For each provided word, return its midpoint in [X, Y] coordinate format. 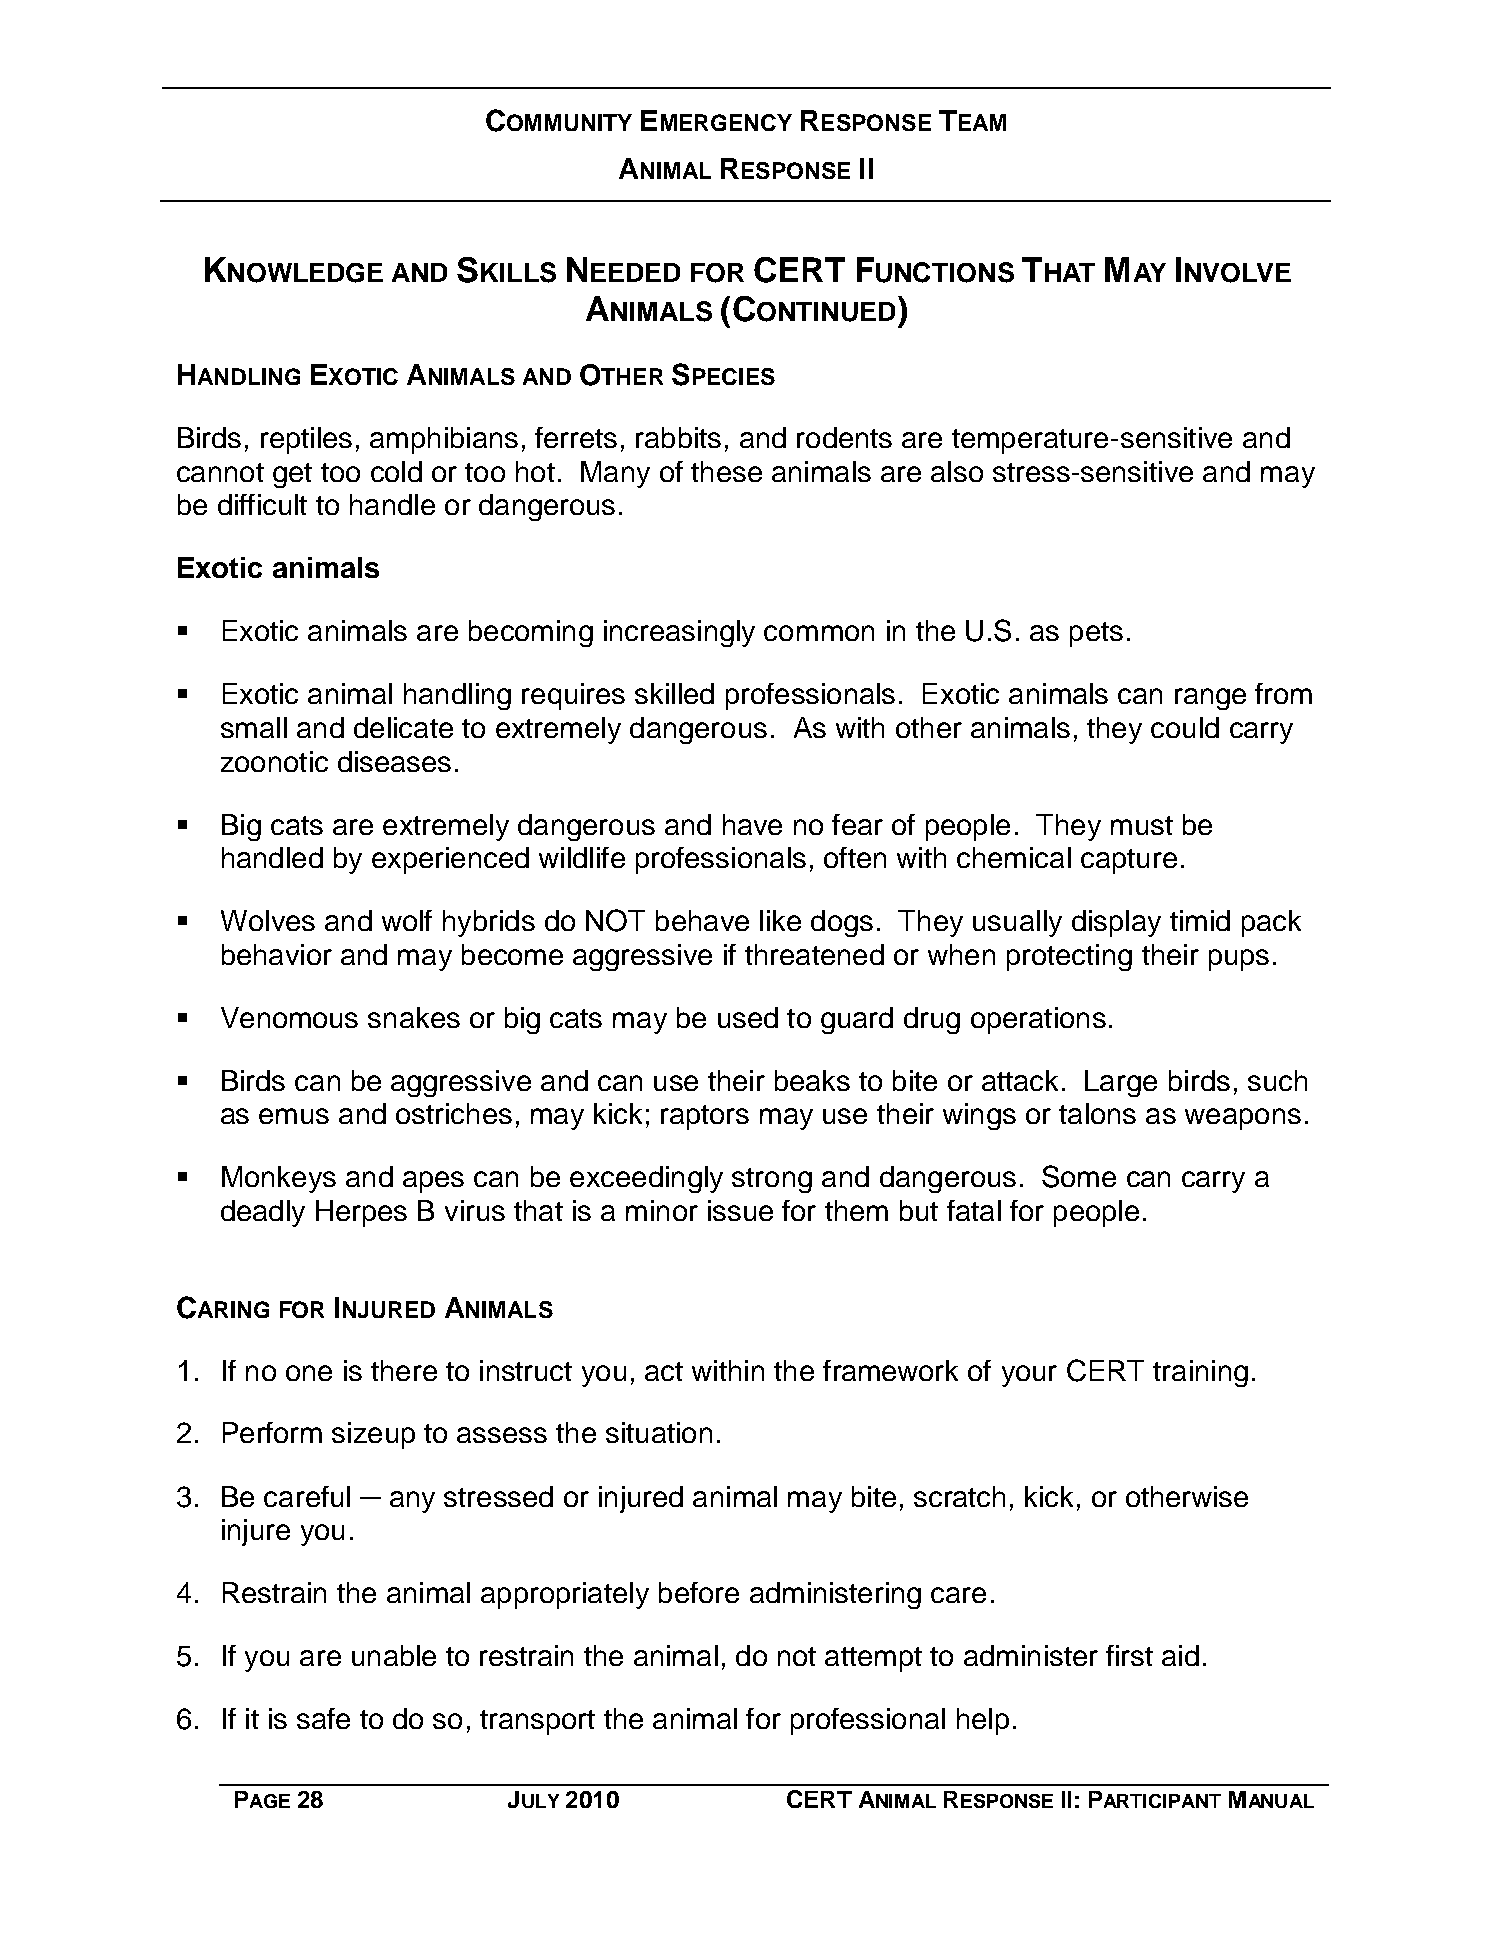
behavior [277, 954]
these [726, 471]
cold [396, 471]
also [957, 471]
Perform [272, 1432]
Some [1079, 1176]
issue [740, 1210]
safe [323, 1718]
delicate [403, 727]
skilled [674, 693]
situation [659, 1432]
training [1200, 1373]
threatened [814, 954]
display [1116, 923]
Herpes [361, 1213]
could [1185, 727]
